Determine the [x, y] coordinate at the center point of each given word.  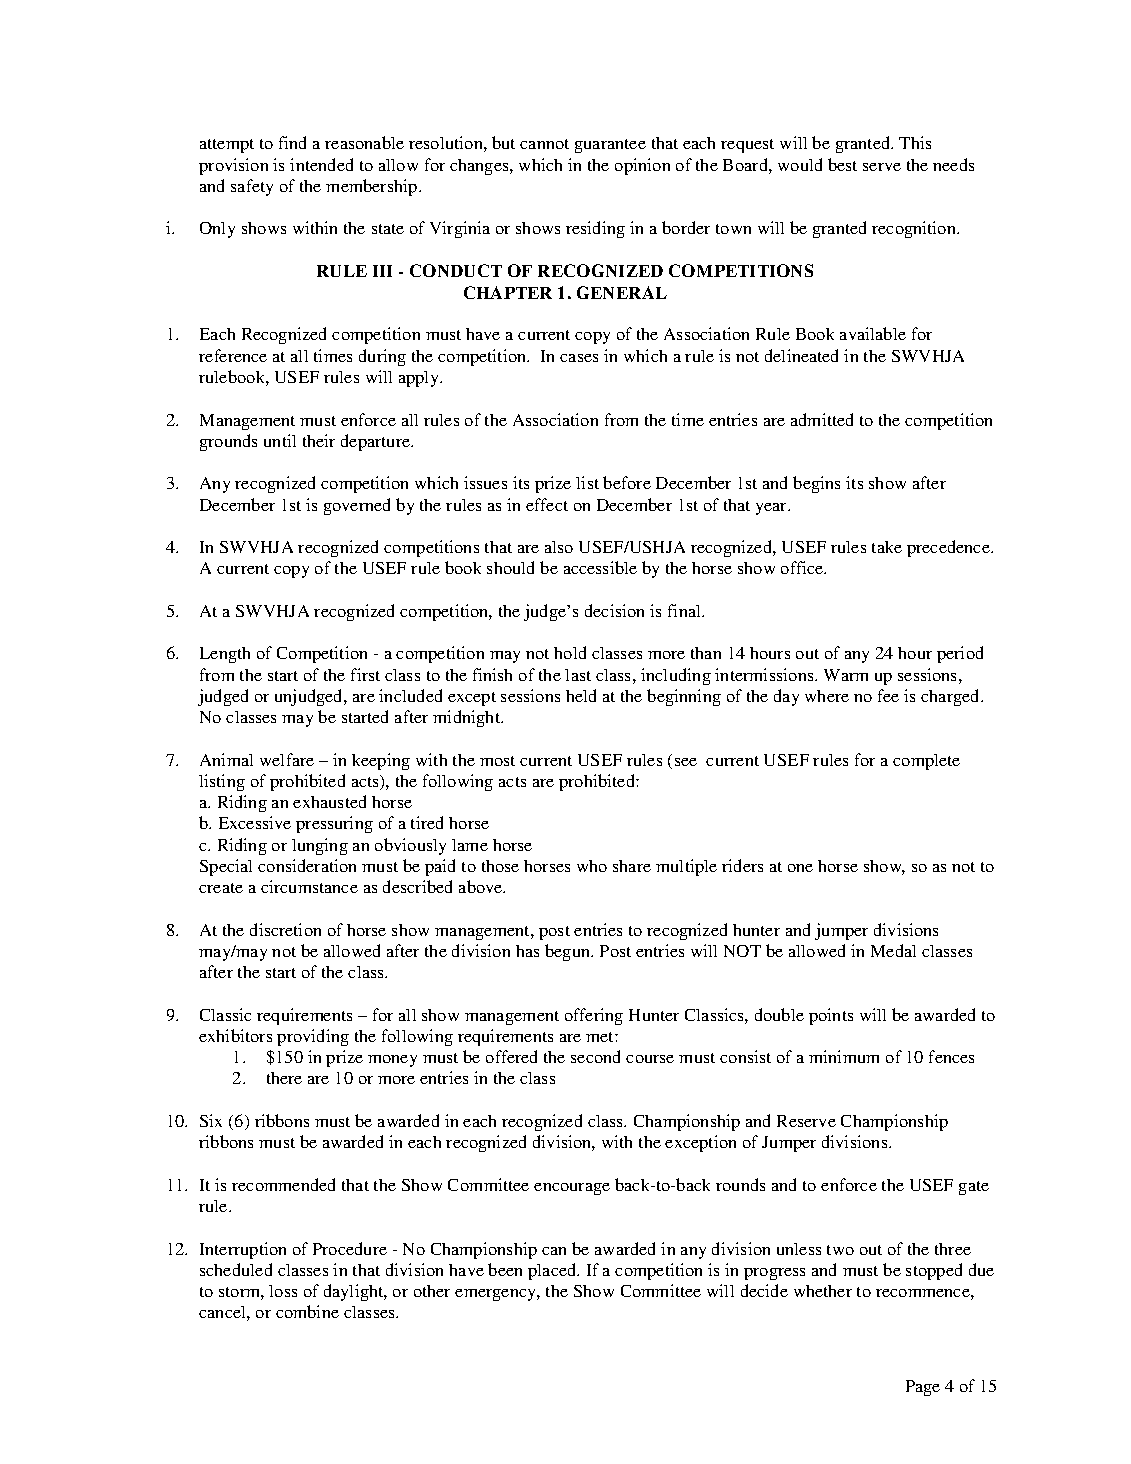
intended [321, 164]
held [581, 695]
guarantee [610, 146]
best [842, 164]
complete [926, 762]
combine [307, 1311]
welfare [287, 759]
